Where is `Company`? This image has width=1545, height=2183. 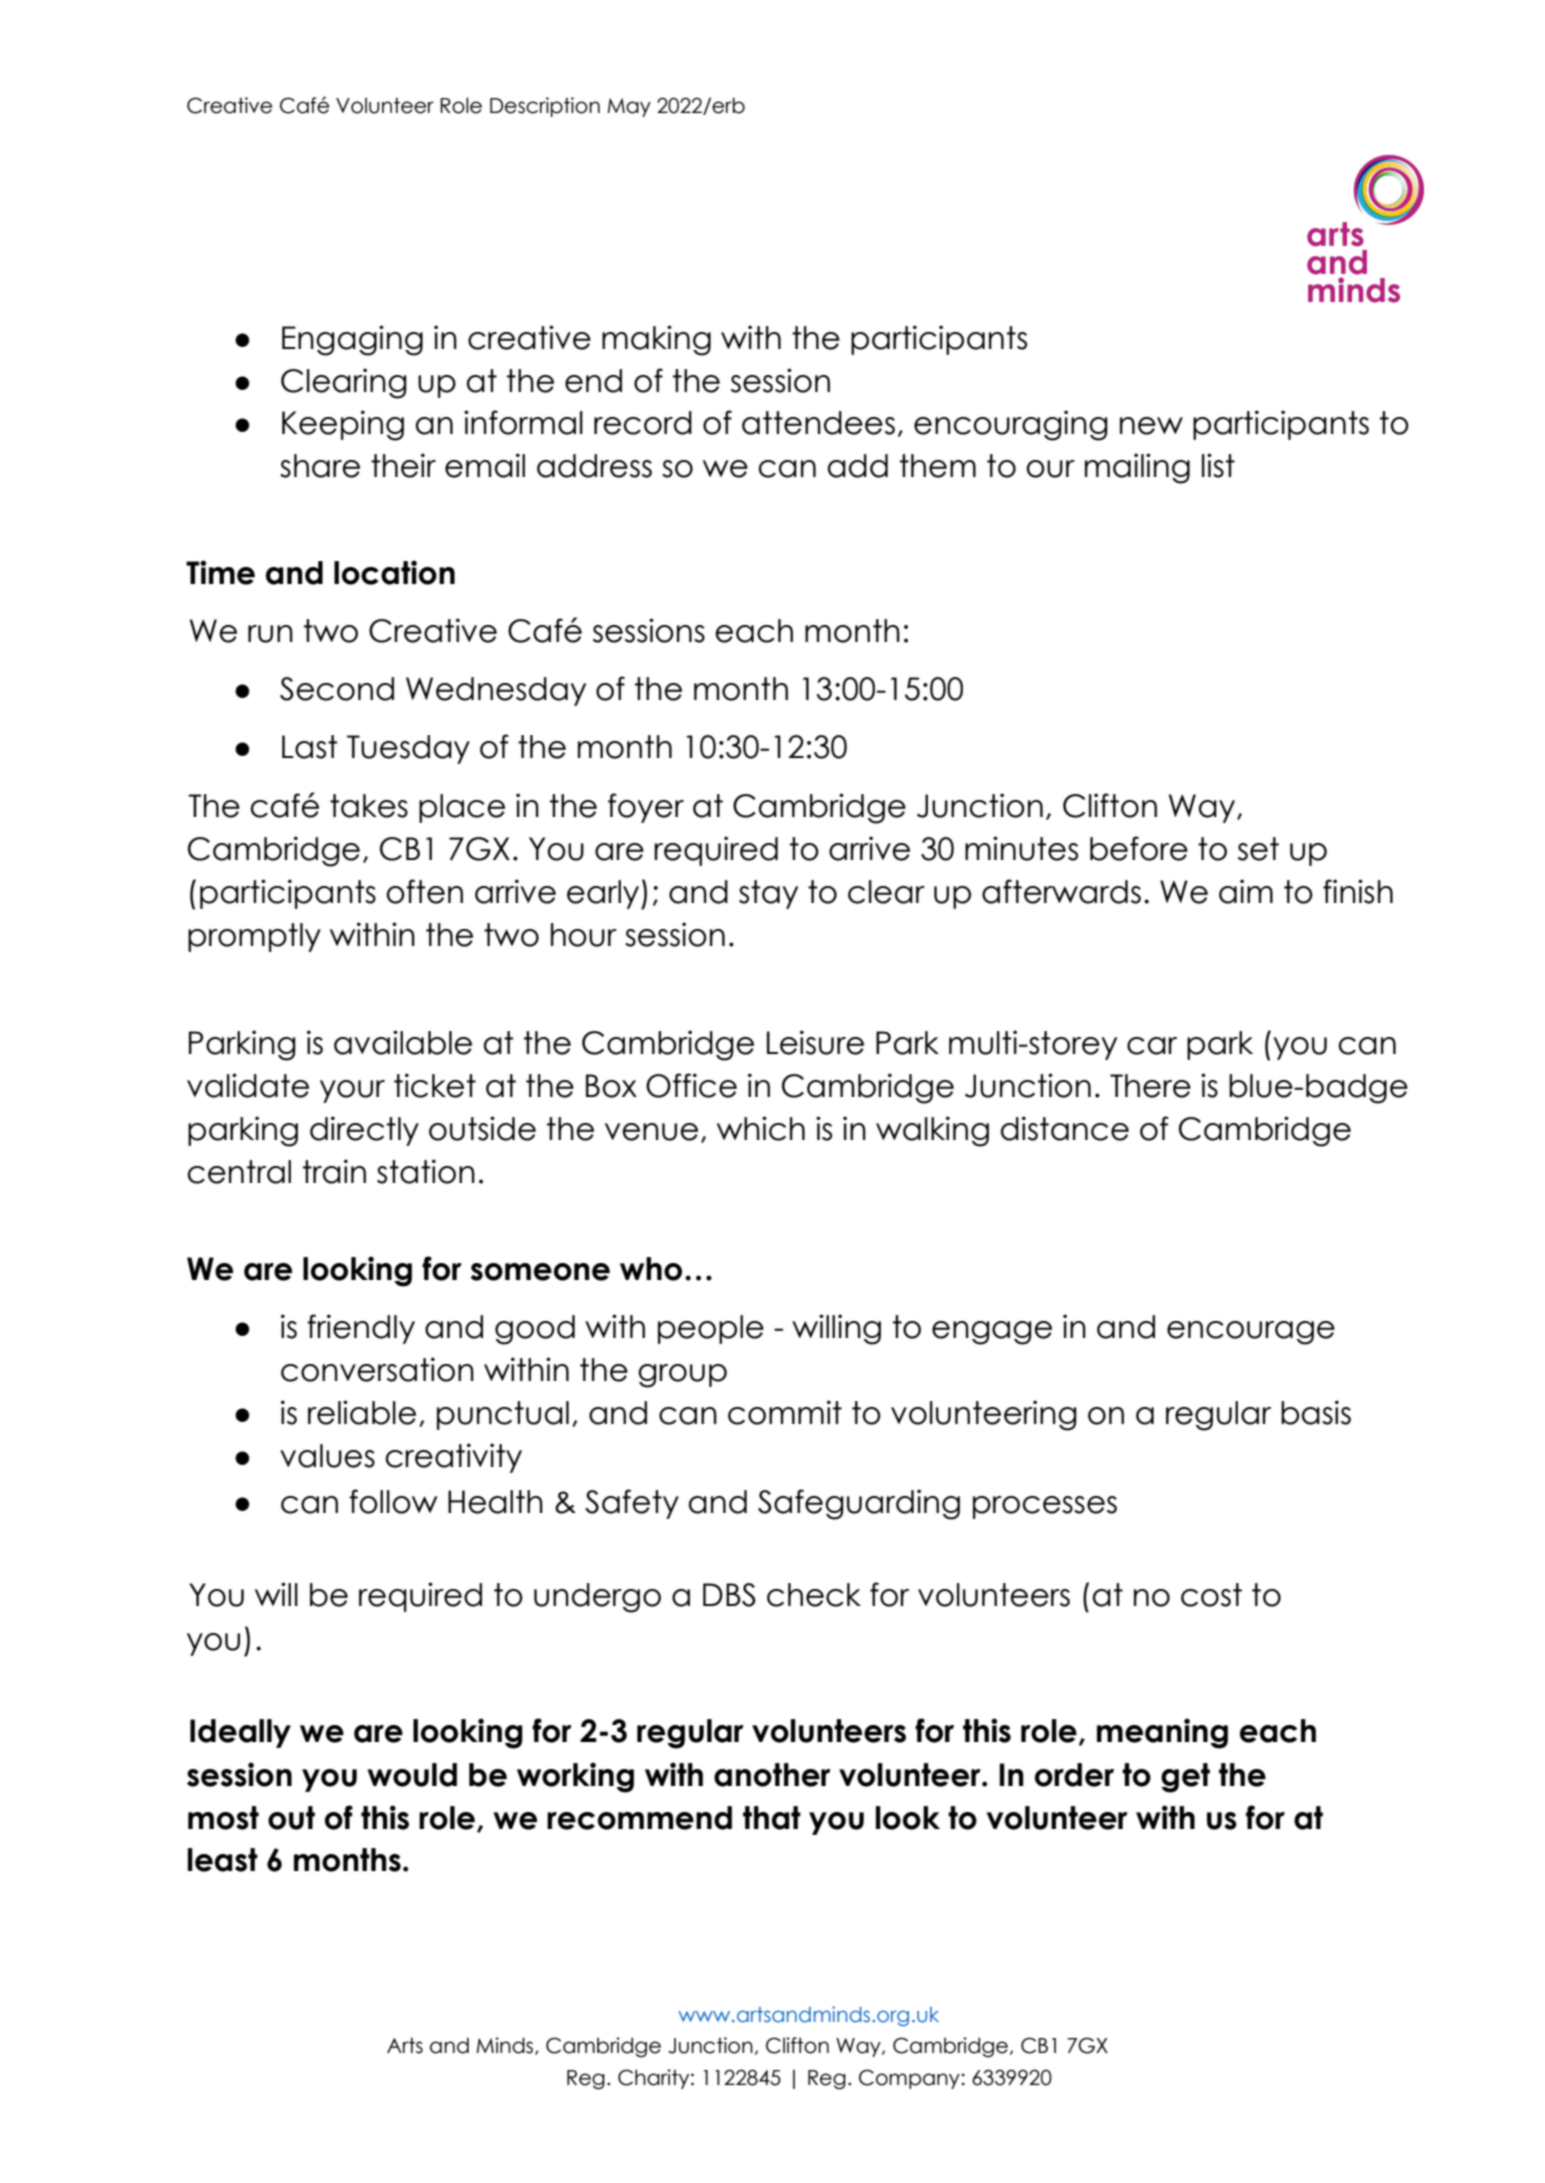 Company is located at coordinates (909, 2079).
